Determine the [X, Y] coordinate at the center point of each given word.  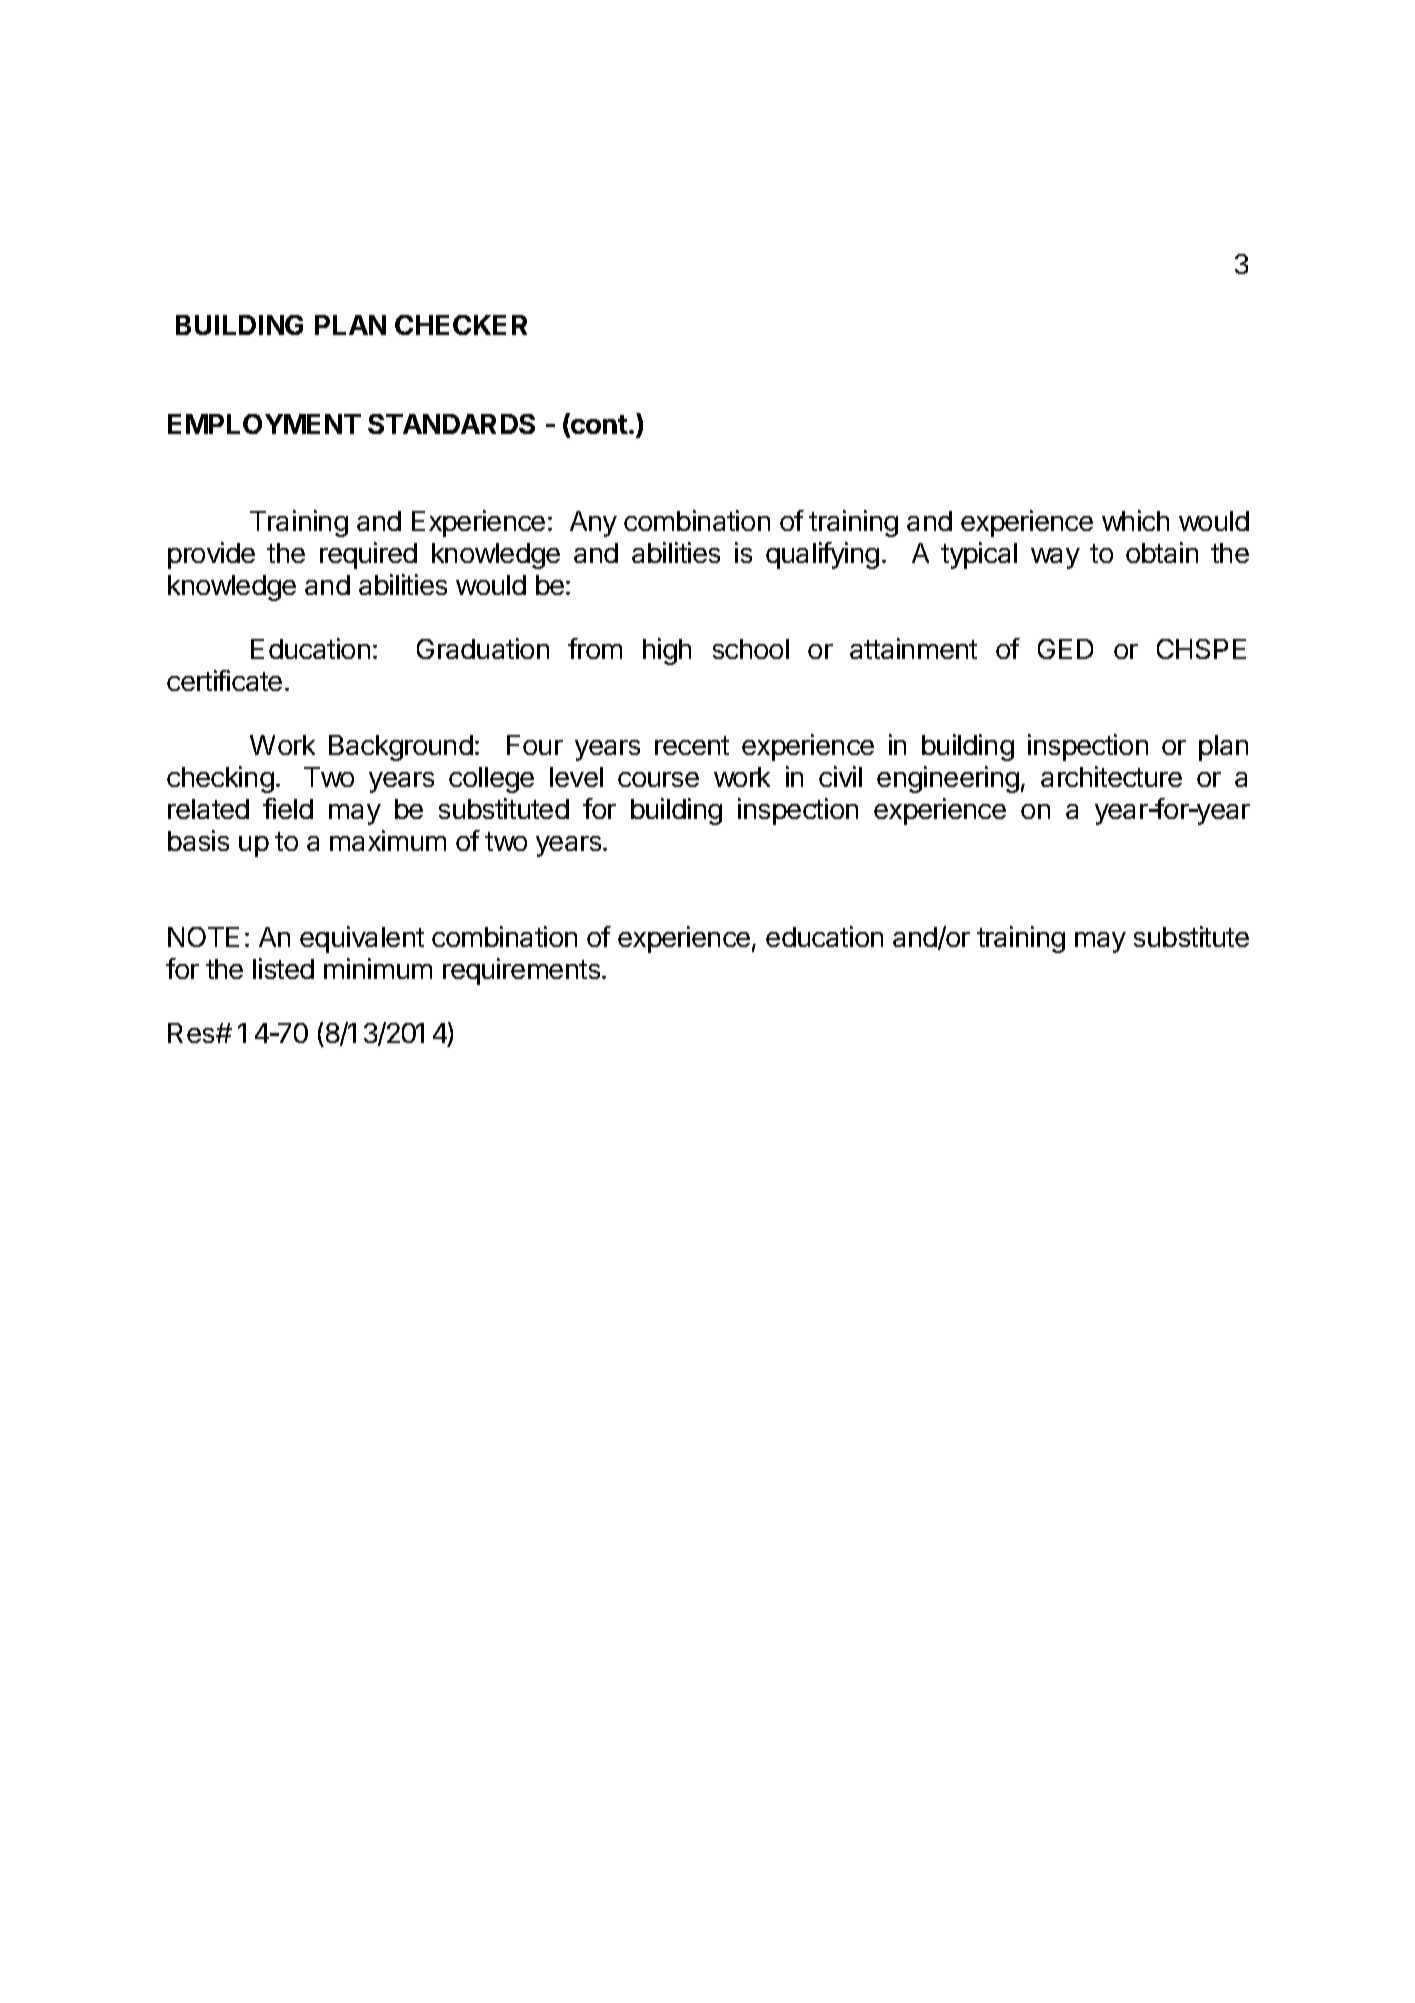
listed [283, 968]
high [667, 651]
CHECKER [461, 325]
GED [1065, 649]
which [1135, 520]
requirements [521, 971]
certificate [224, 680]
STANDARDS [451, 424]
